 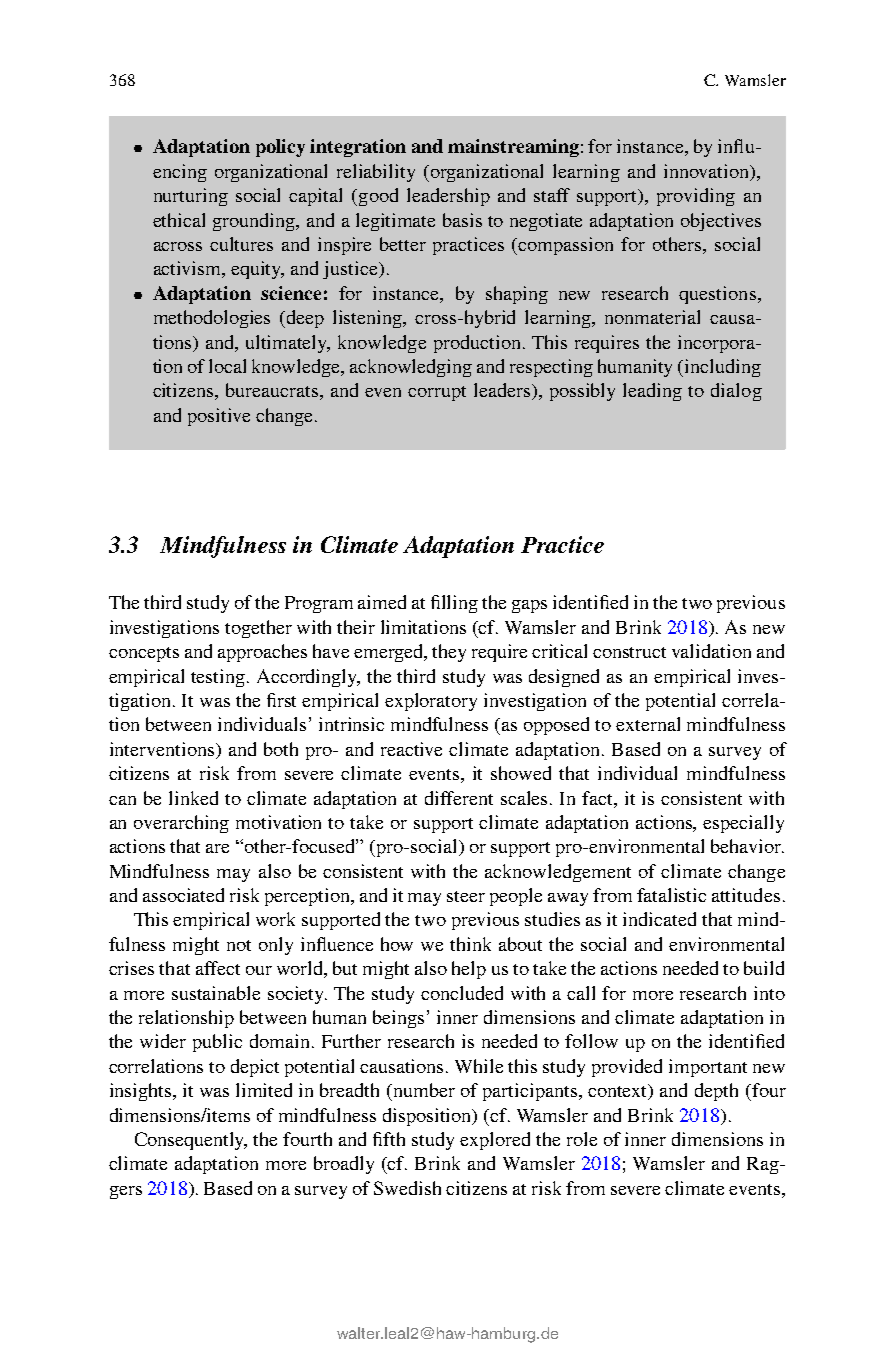 What do you see at coordinates (696, 197) in the document?
I see `providing` at bounding box center [696, 197].
